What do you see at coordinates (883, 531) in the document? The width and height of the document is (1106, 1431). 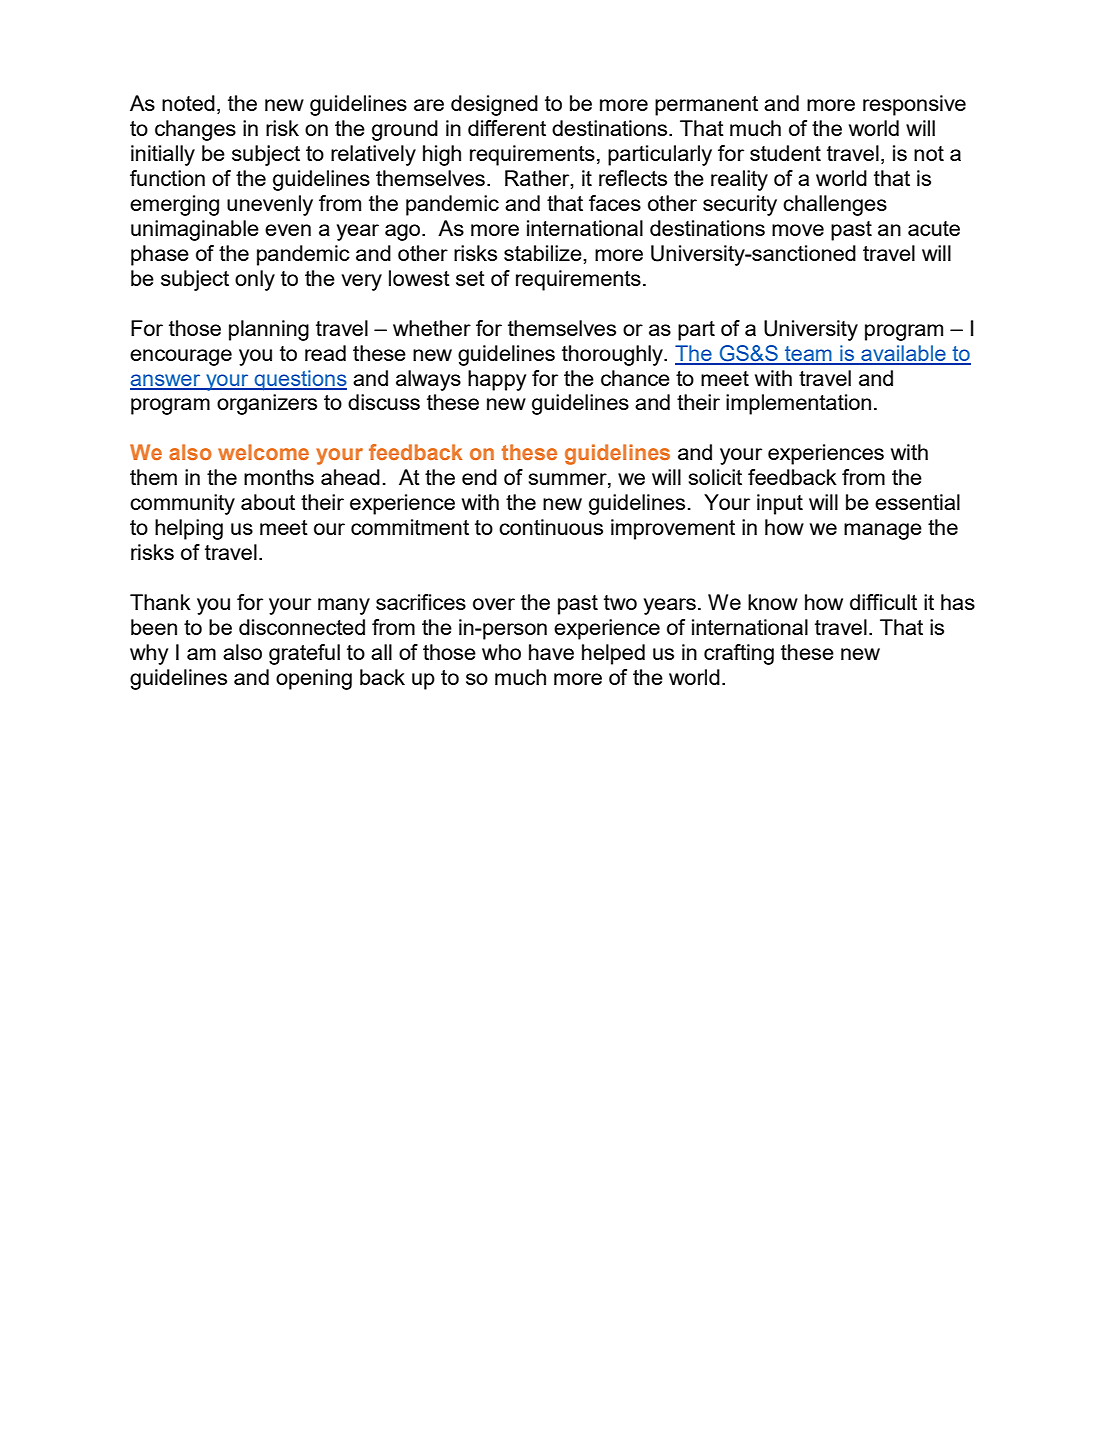 I see `manage` at bounding box center [883, 531].
